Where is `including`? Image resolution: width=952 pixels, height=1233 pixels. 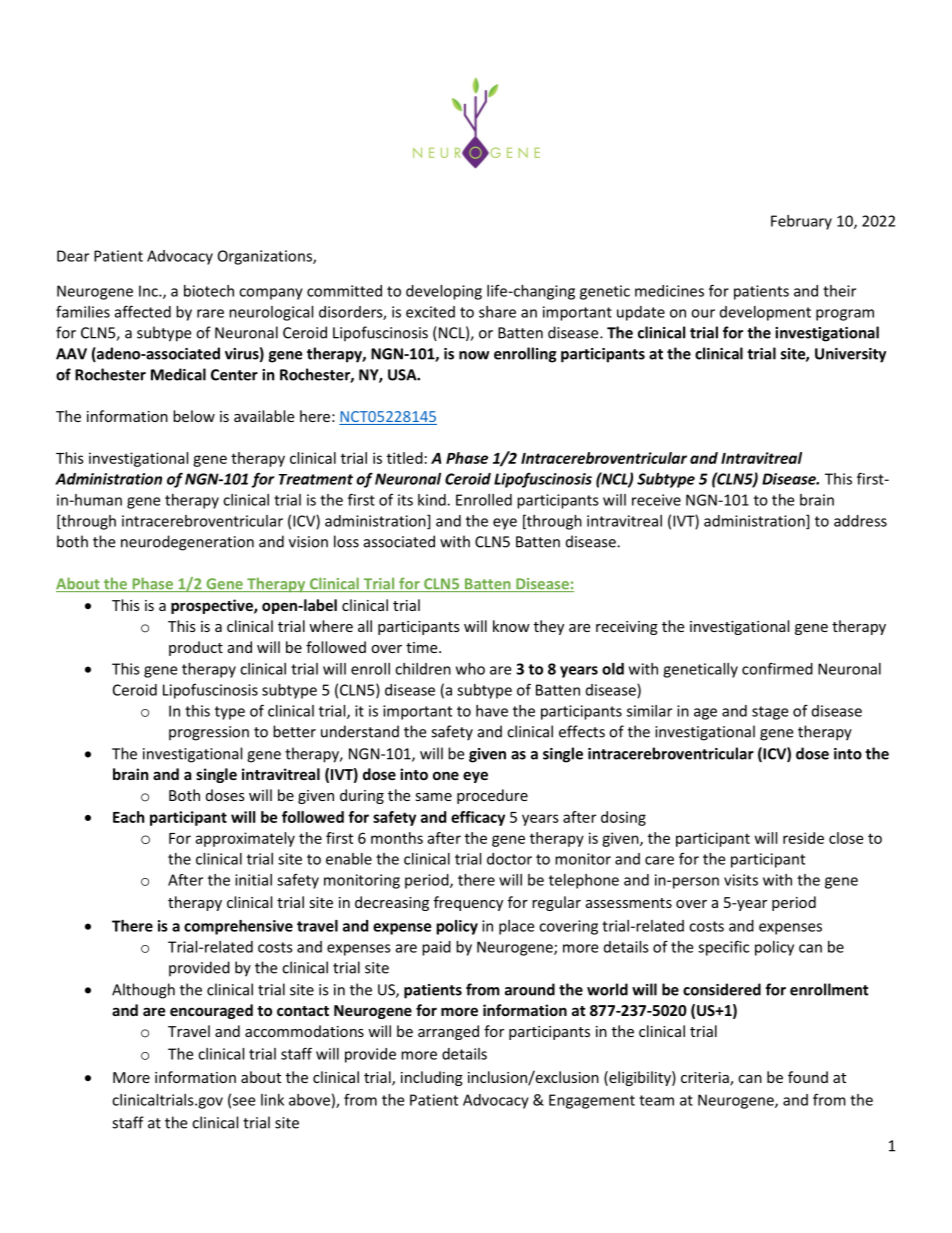 including is located at coordinates (432, 1078).
